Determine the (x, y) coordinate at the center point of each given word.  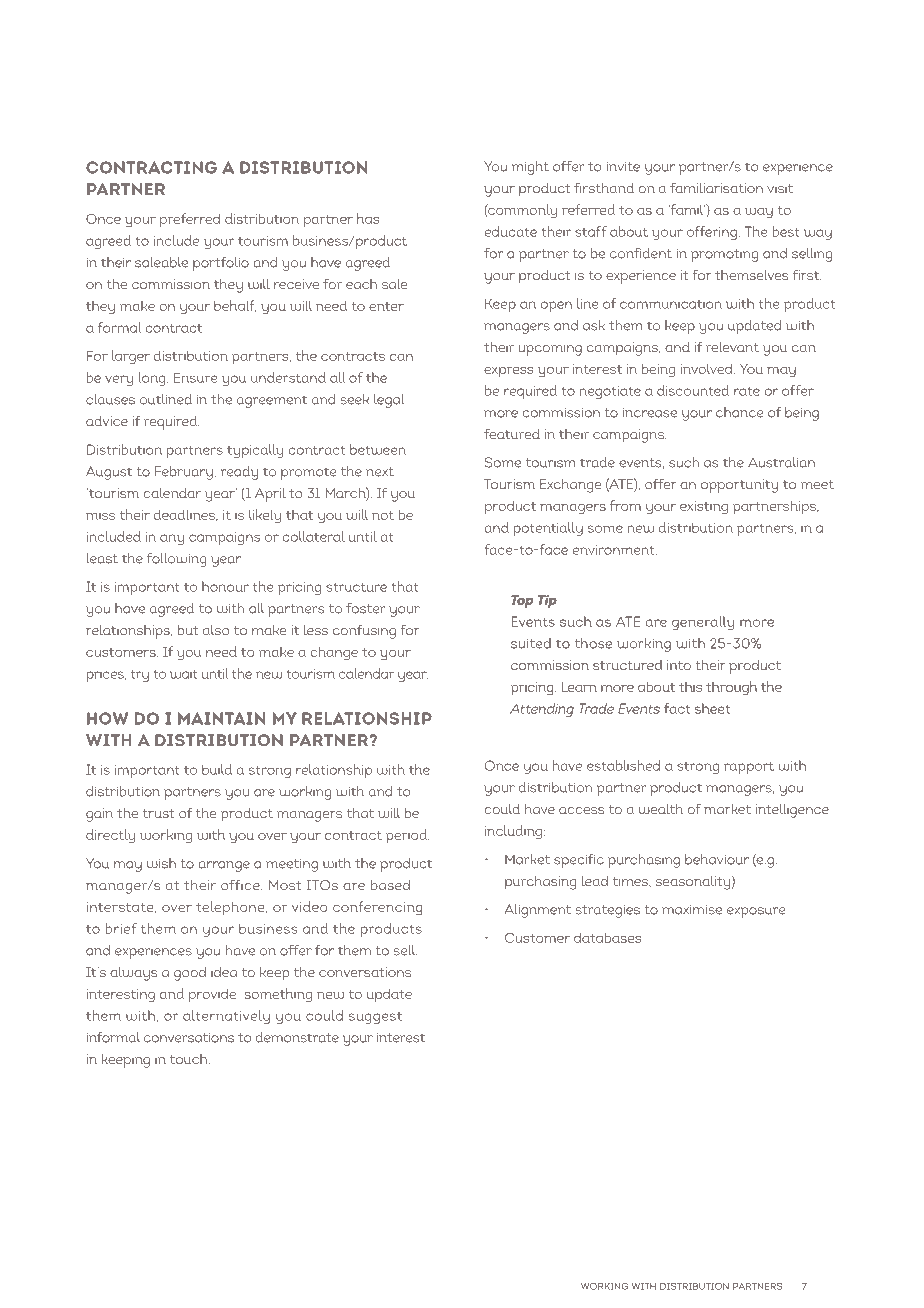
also (216, 630)
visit (780, 188)
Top (522, 601)
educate (510, 231)
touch (190, 1059)
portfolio (221, 264)
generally (703, 623)
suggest (375, 1018)
